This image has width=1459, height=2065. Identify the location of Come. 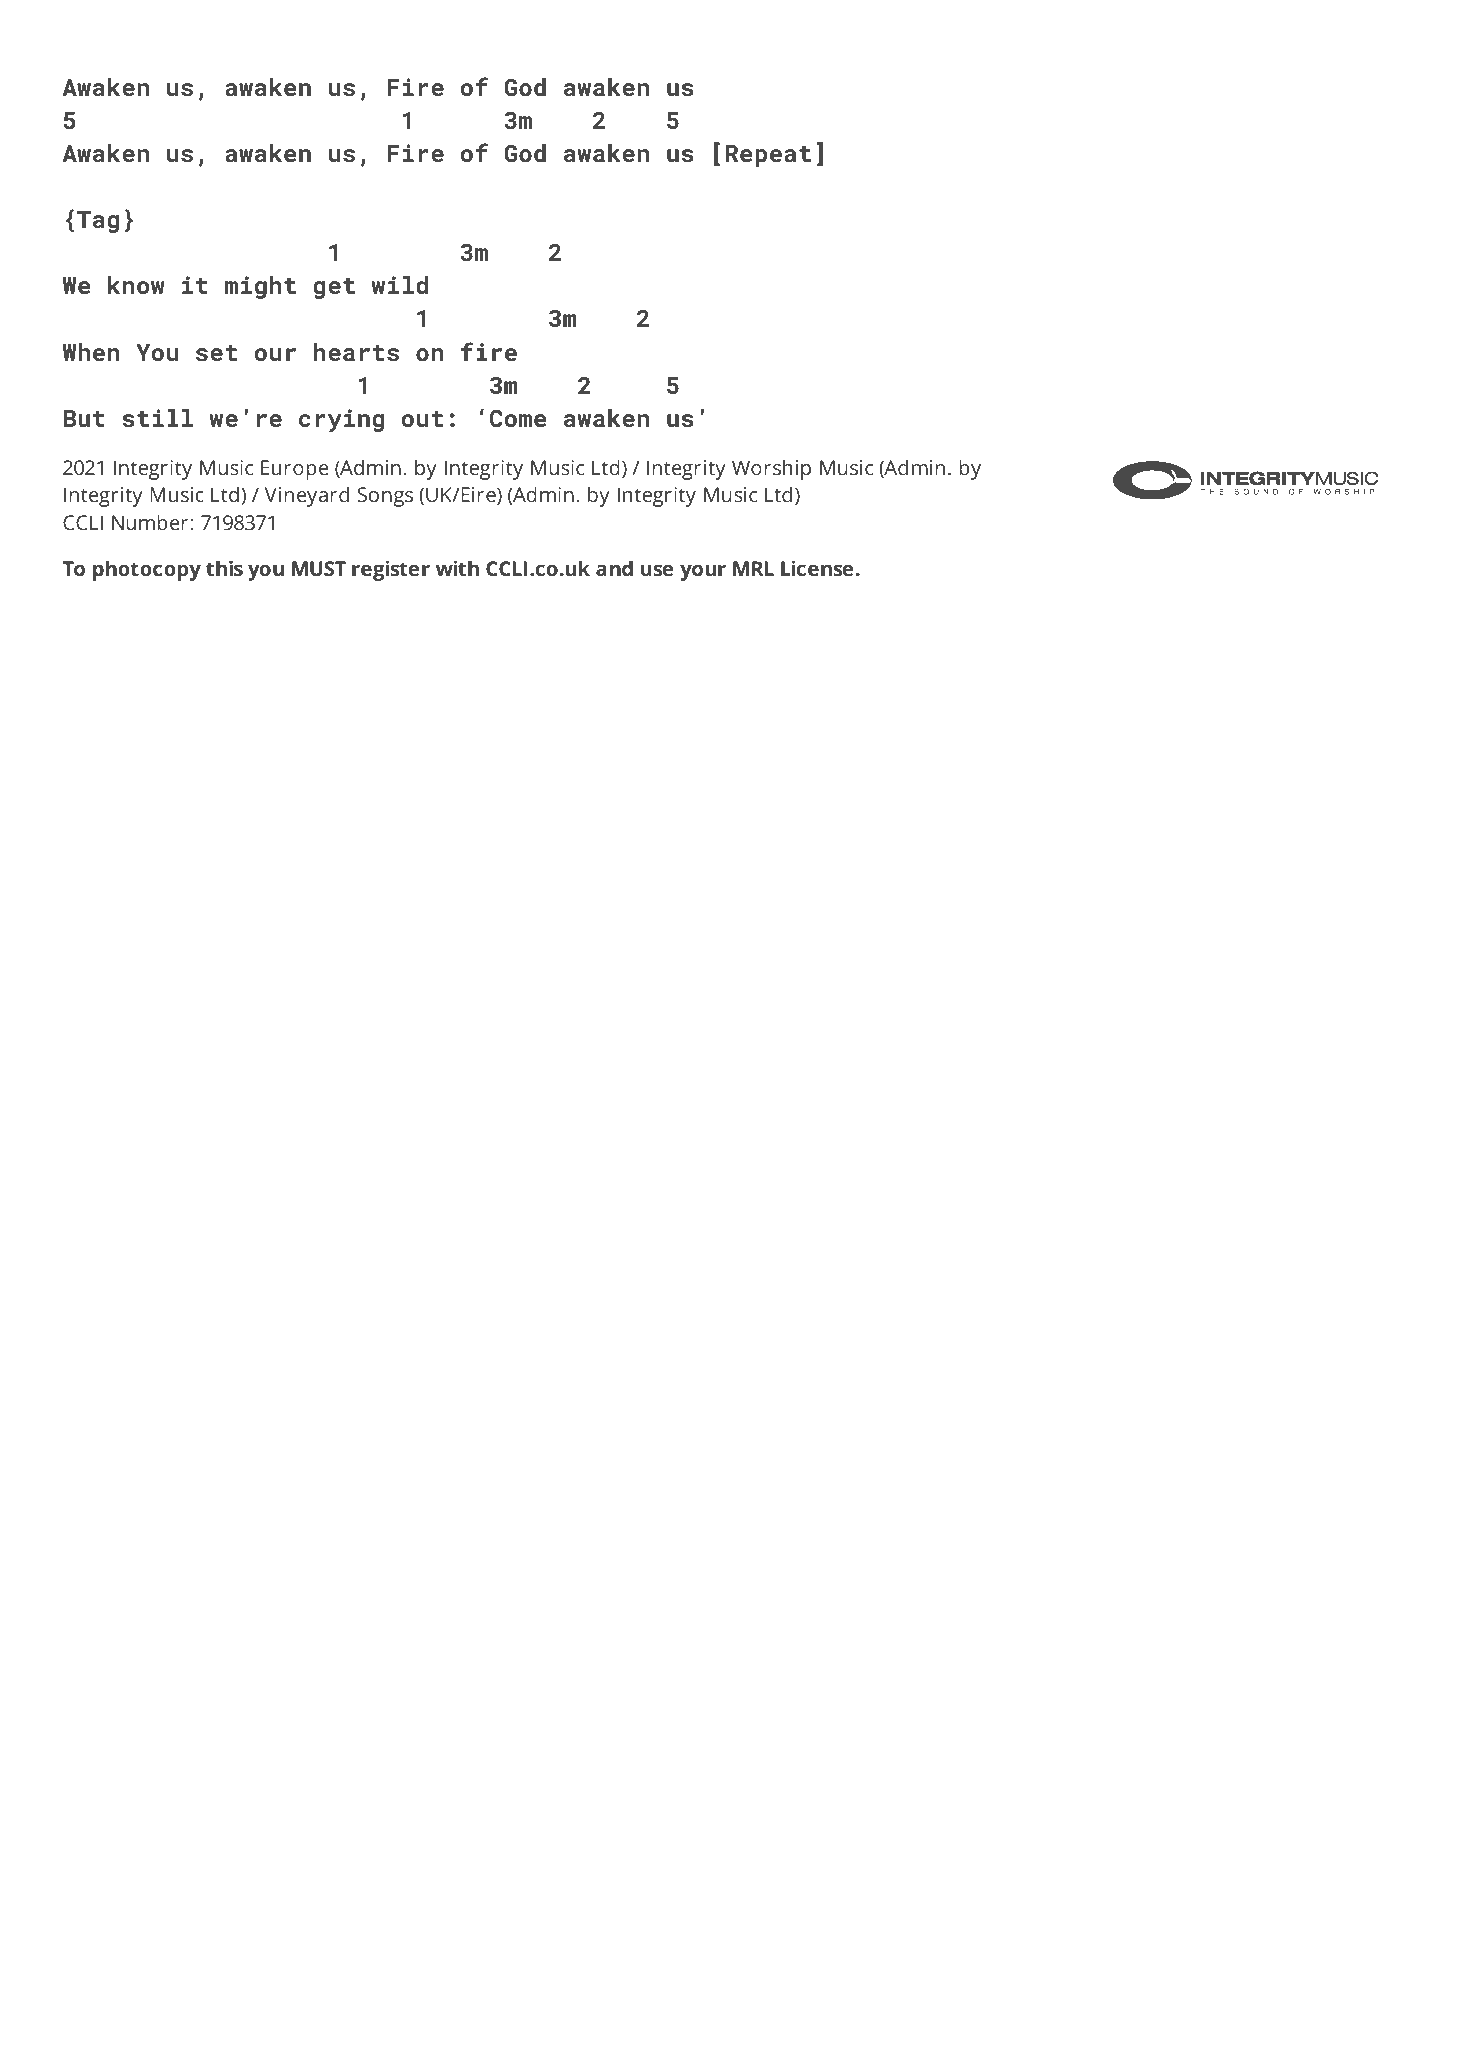
(518, 418).
